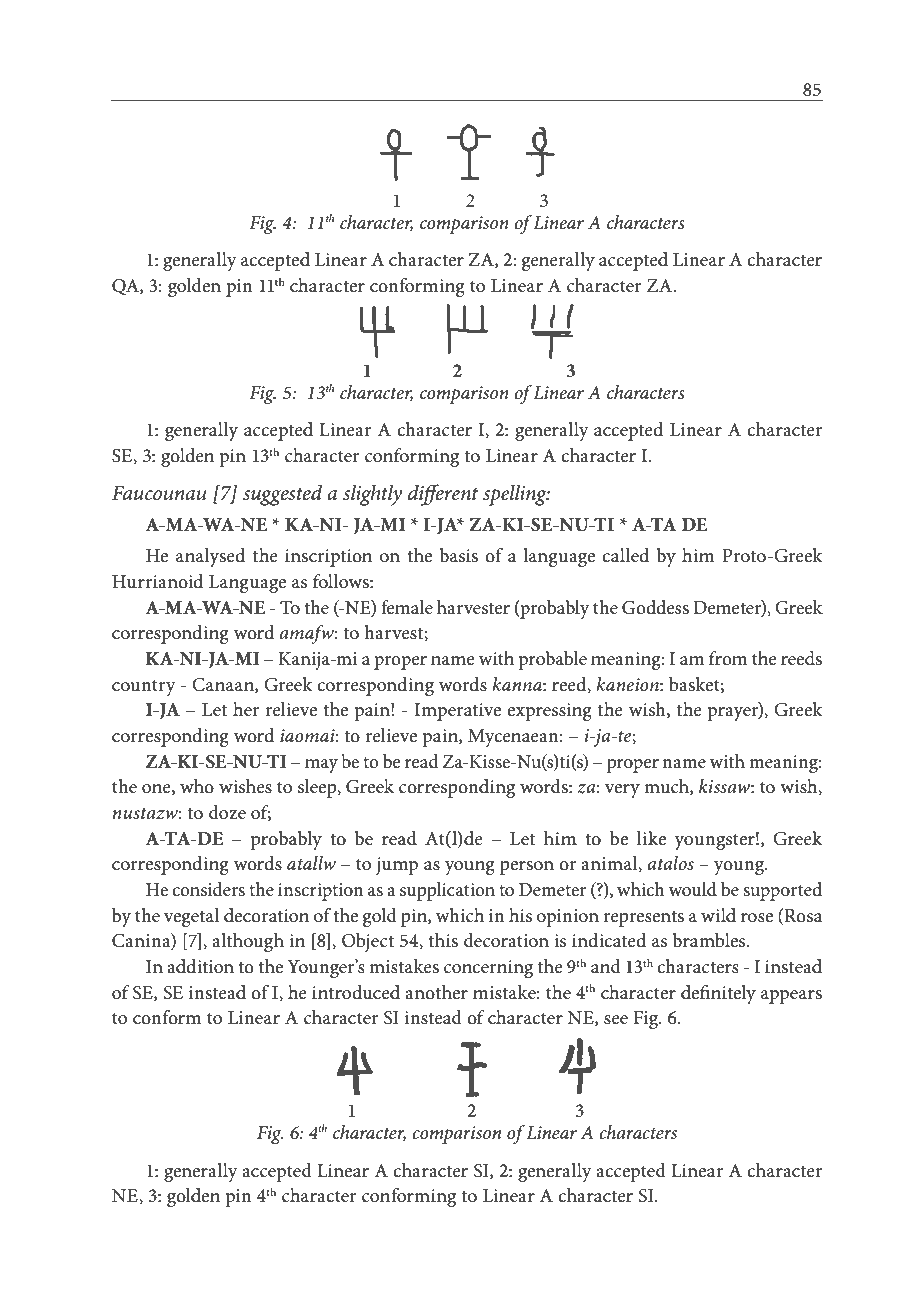 The image size is (923, 1316). I want to click on addition, so click(200, 966).
